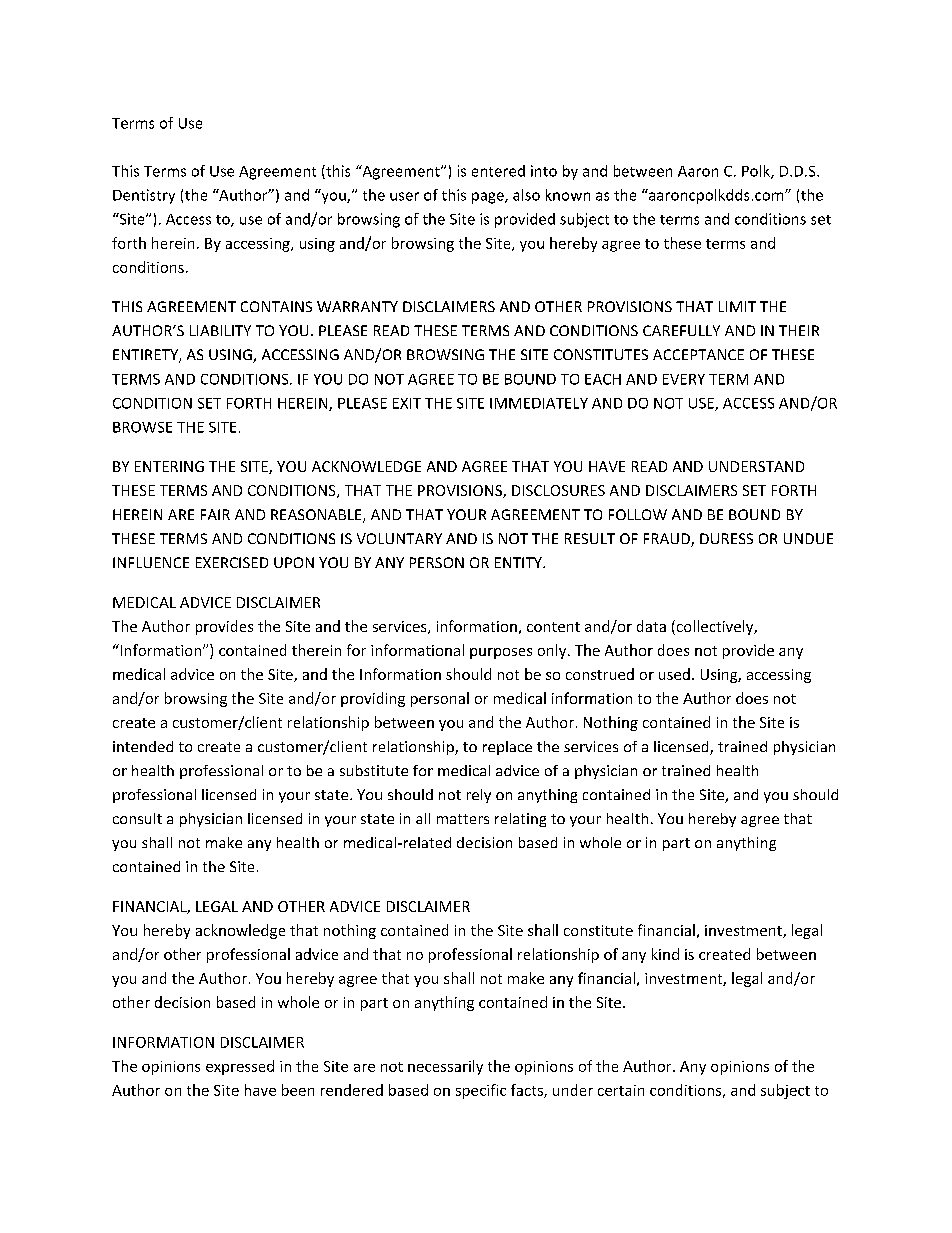 The width and height of the document is (952, 1233). What do you see at coordinates (684, 379) in the document?
I see `EVERY` at bounding box center [684, 379].
